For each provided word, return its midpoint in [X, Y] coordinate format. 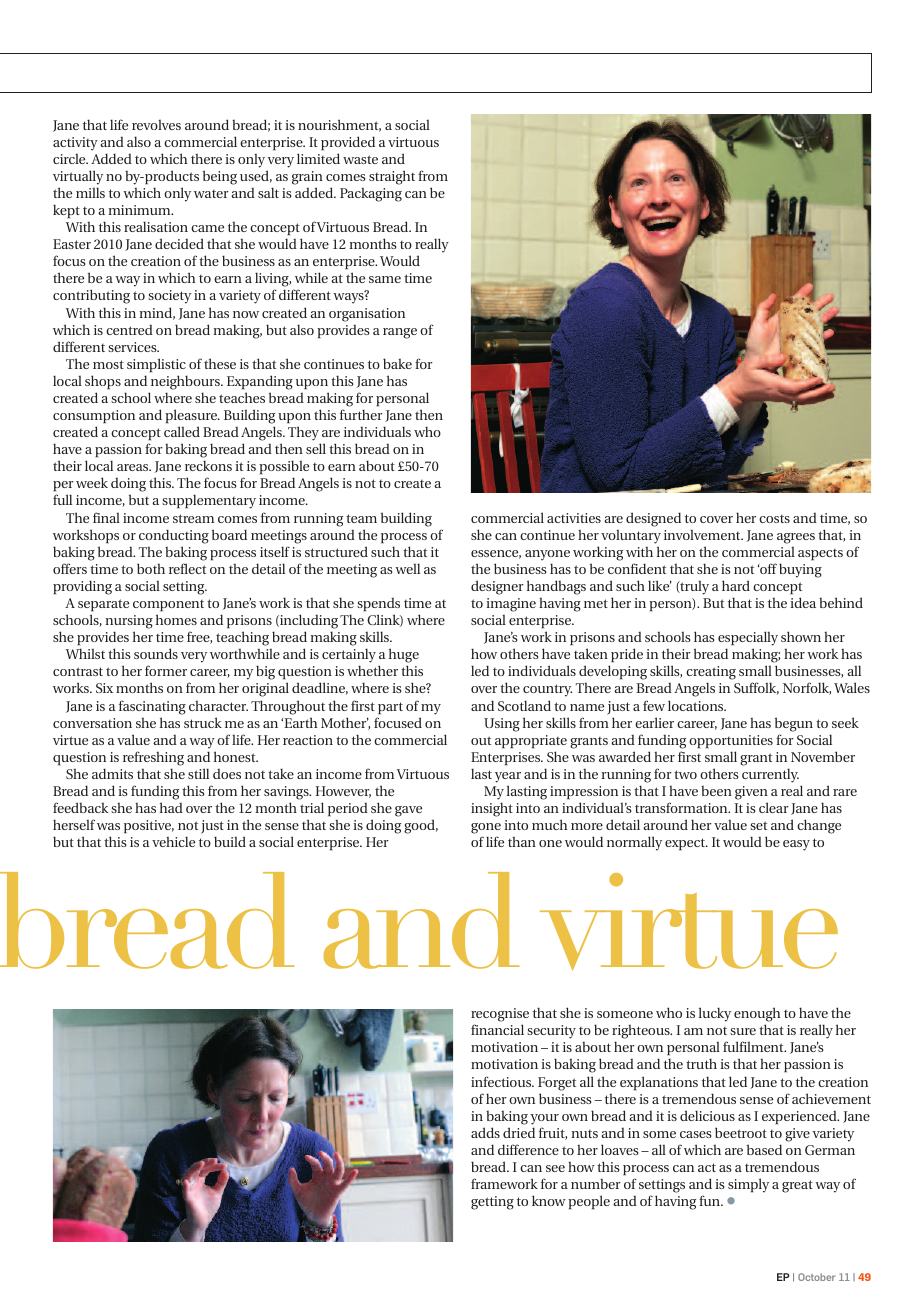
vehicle [173, 841]
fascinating [152, 707]
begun [794, 724]
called [182, 431]
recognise [500, 1016]
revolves [156, 125]
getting [492, 1203]
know [549, 1200]
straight [392, 177]
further [361, 414]
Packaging [371, 195]
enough [757, 1016]
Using [502, 725]
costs [774, 519]
